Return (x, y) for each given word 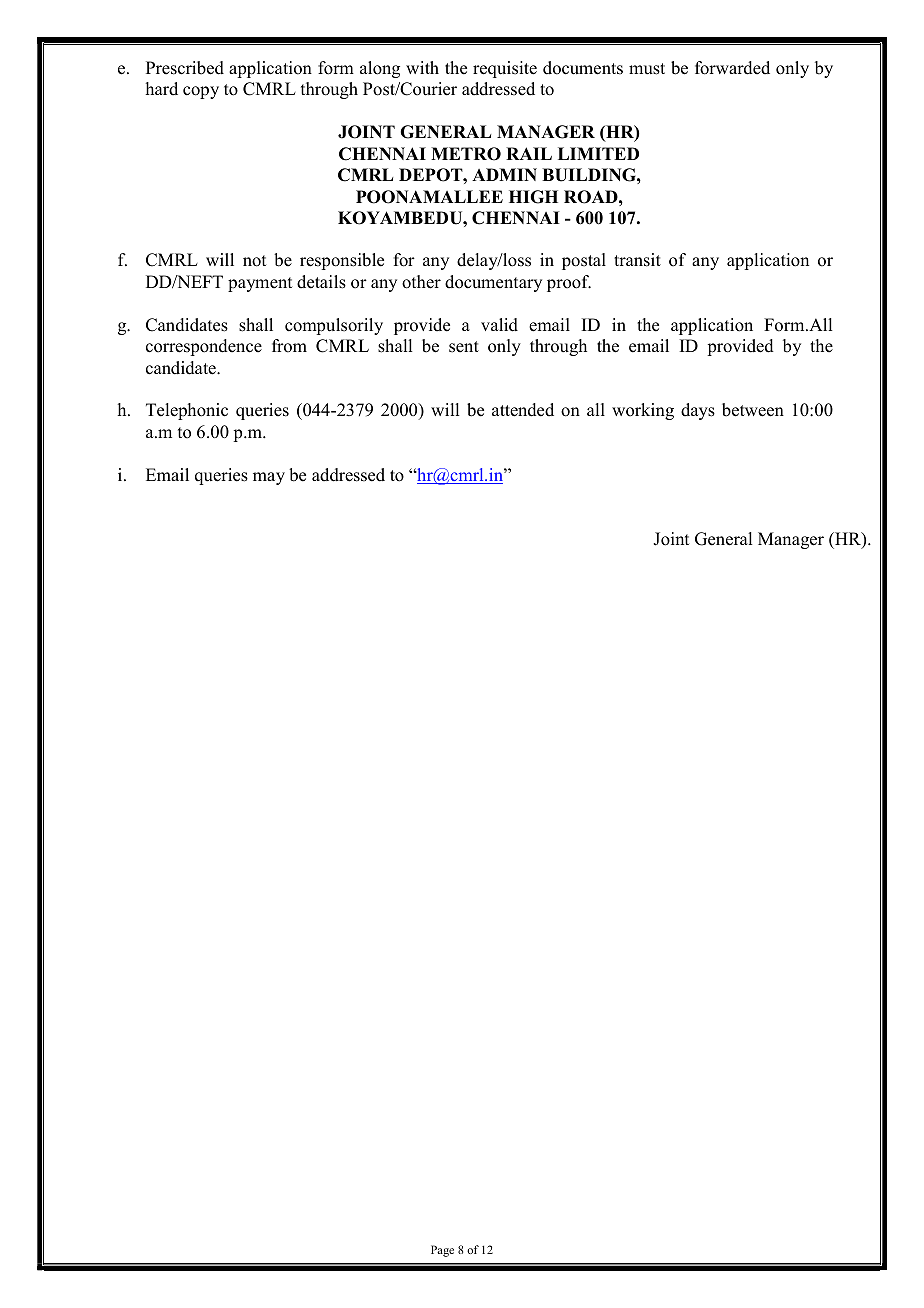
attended (523, 410)
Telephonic (187, 411)
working (643, 411)
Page (442, 1251)
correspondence (204, 347)
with (422, 67)
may (269, 478)
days (698, 411)
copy (201, 92)
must (647, 69)
